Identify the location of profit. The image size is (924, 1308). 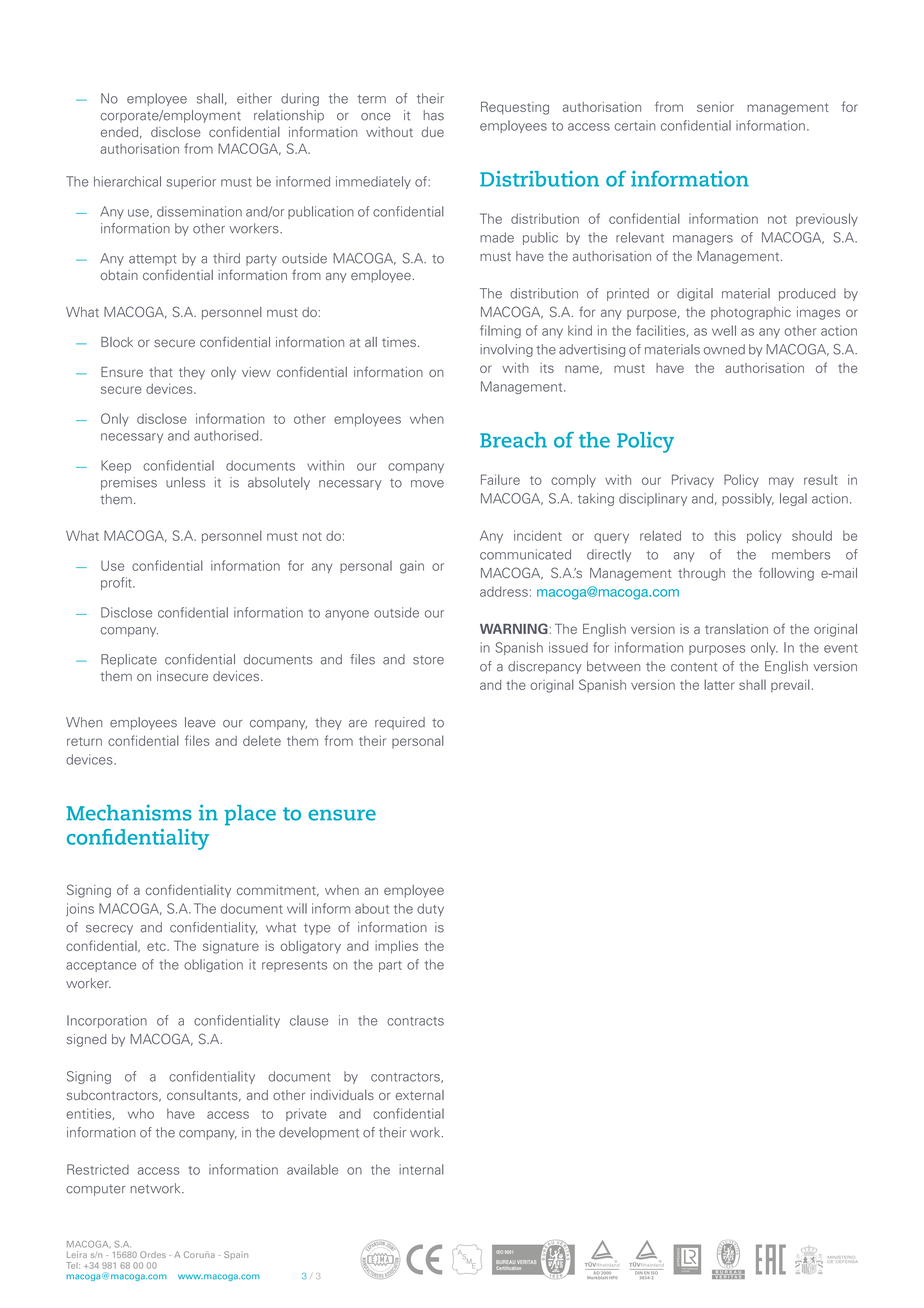
(117, 583).
